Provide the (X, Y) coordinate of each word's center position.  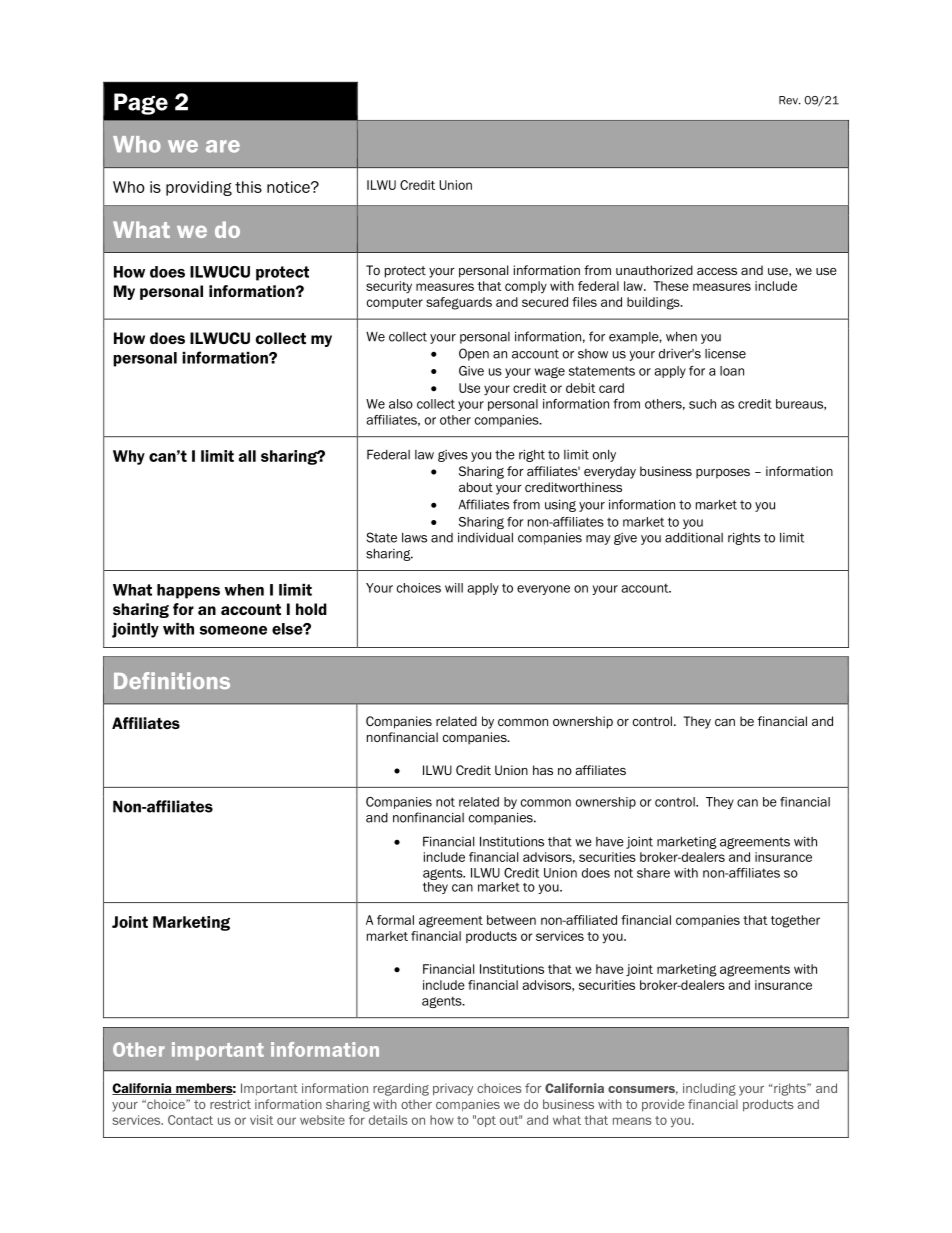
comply (526, 287)
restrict (230, 1104)
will (454, 588)
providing (199, 188)
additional (694, 537)
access (717, 271)
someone (233, 630)
